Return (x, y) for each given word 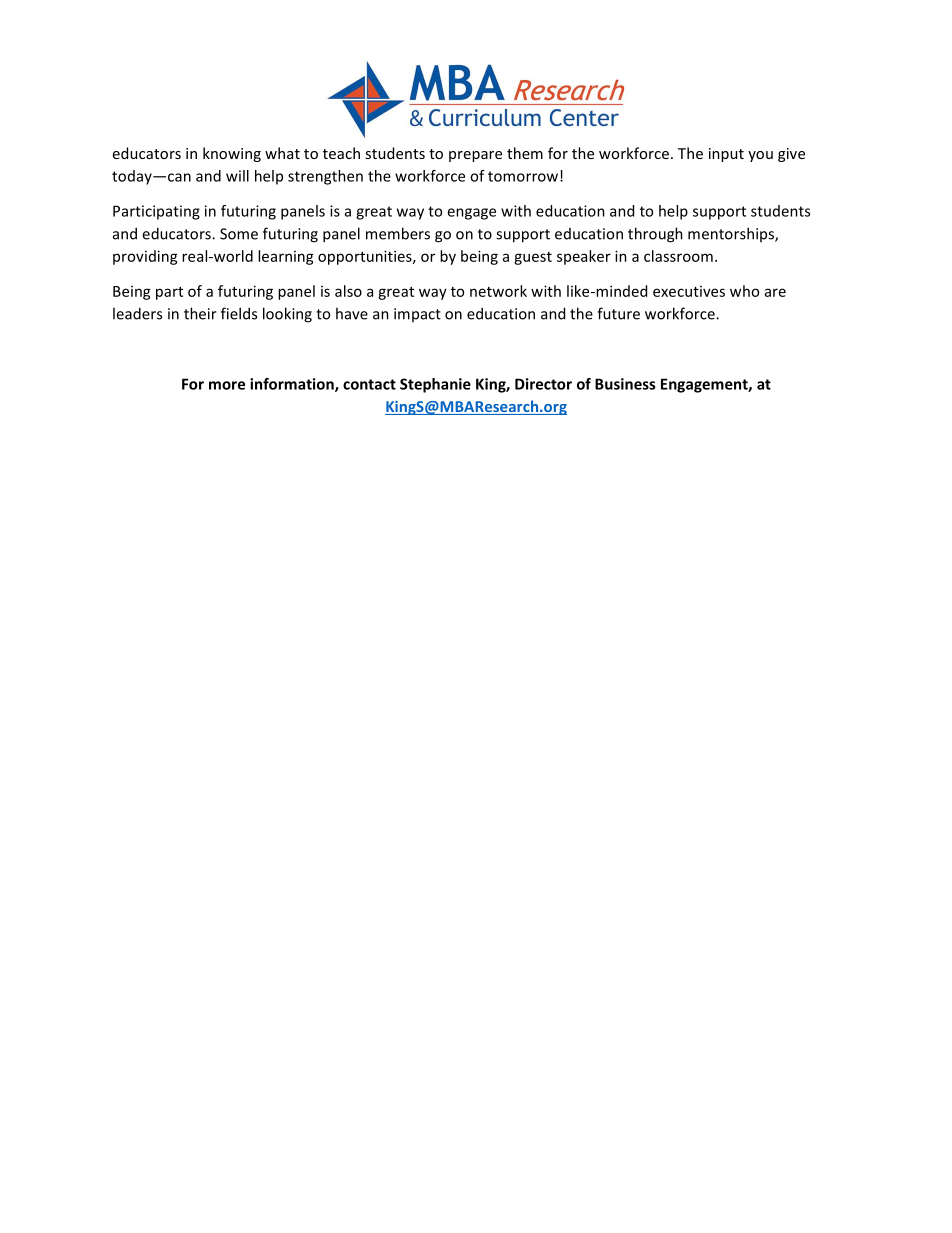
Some (239, 234)
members (398, 233)
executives (689, 291)
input (726, 155)
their (200, 313)
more (227, 385)
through (655, 235)
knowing (232, 154)
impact (417, 315)
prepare (475, 156)
